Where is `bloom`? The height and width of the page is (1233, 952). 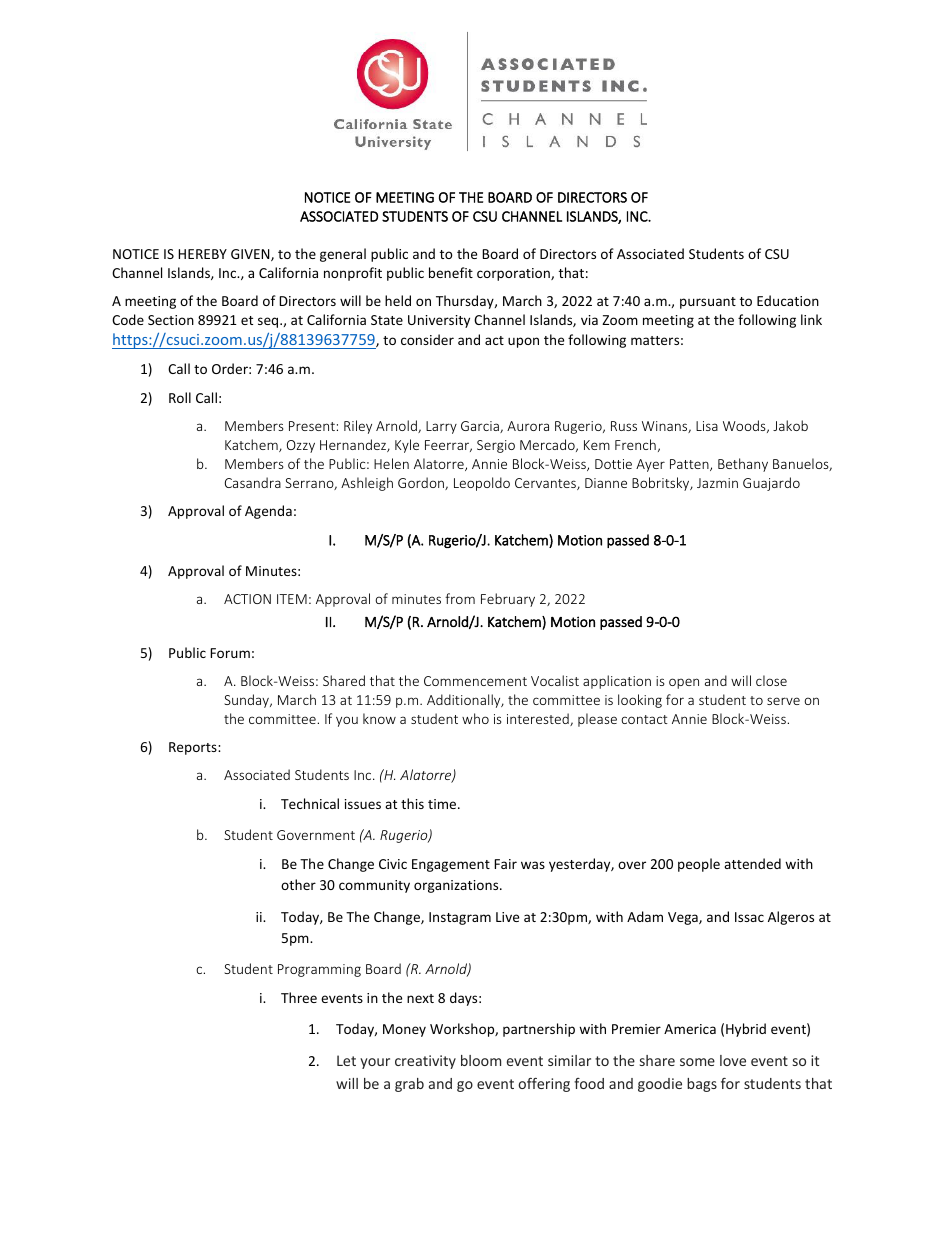 bloom is located at coordinates (481, 1060).
